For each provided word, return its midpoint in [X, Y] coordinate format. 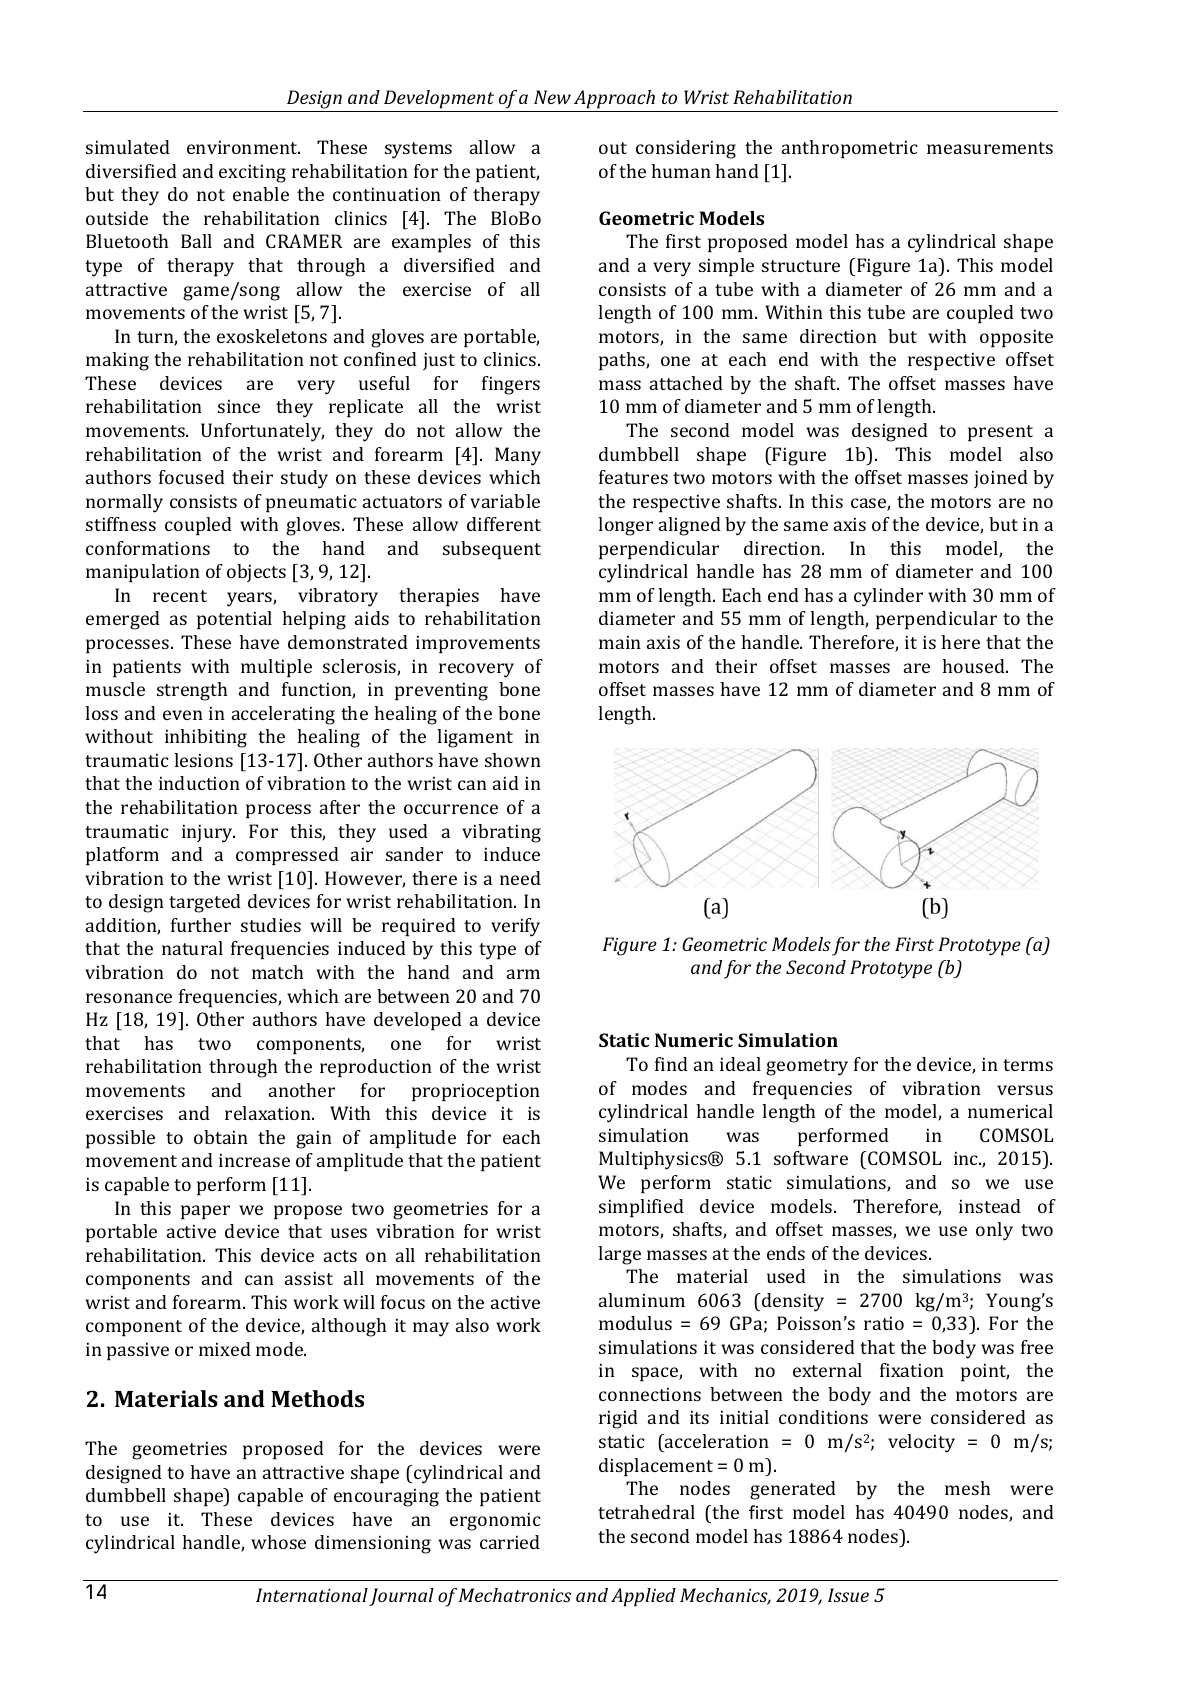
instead [990, 1206]
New [552, 97]
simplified [641, 1208]
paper [205, 1212]
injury [208, 834]
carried [510, 1542]
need [520, 878]
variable [505, 501]
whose [278, 1542]
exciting [252, 174]
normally [124, 503]
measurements [990, 148]
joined [1001, 479]
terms [1028, 1065]
